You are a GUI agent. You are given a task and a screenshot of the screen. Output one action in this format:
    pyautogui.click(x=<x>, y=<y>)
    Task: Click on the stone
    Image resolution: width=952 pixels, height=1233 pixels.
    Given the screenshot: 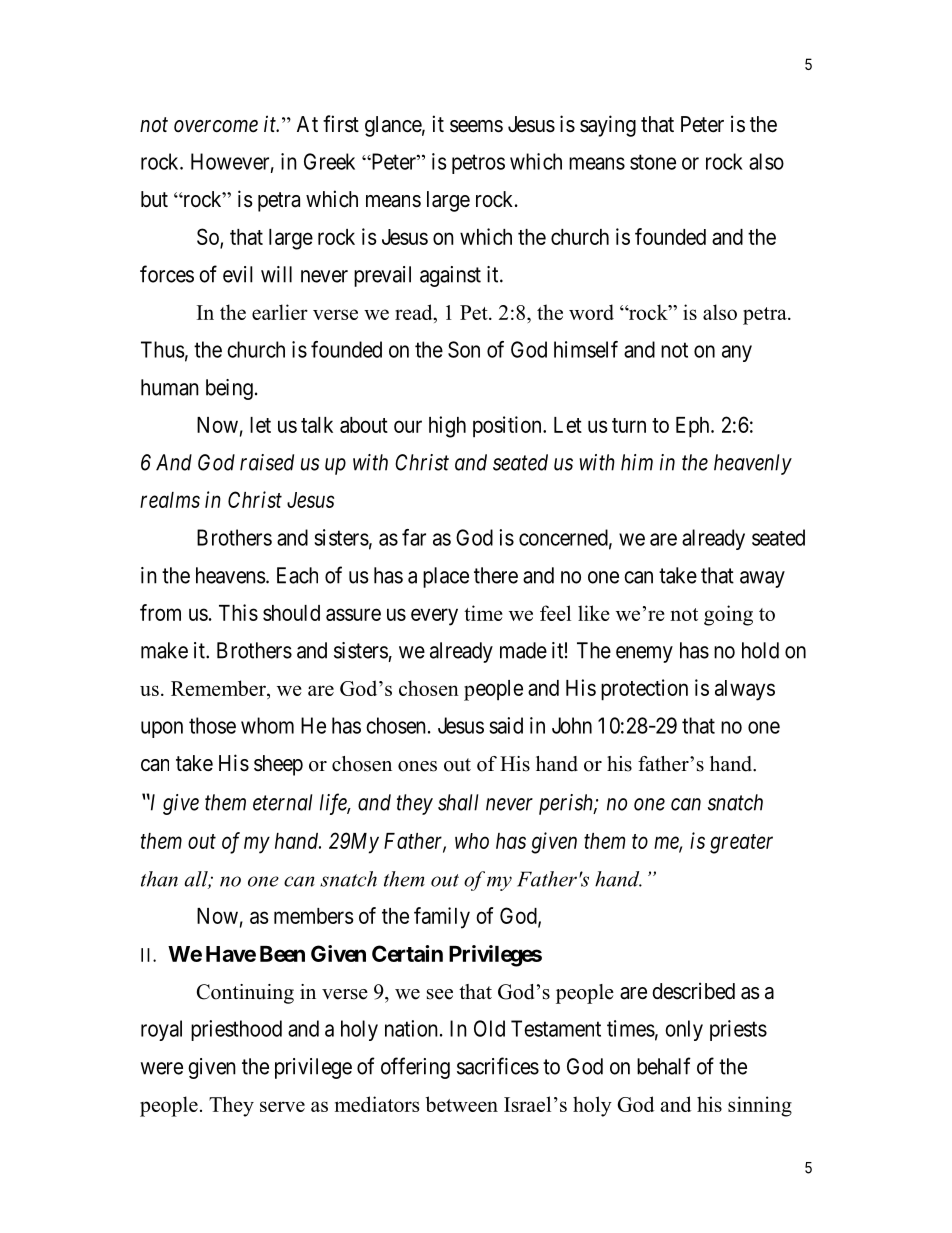 What is the action you would take?
    pyautogui.click(x=653, y=162)
